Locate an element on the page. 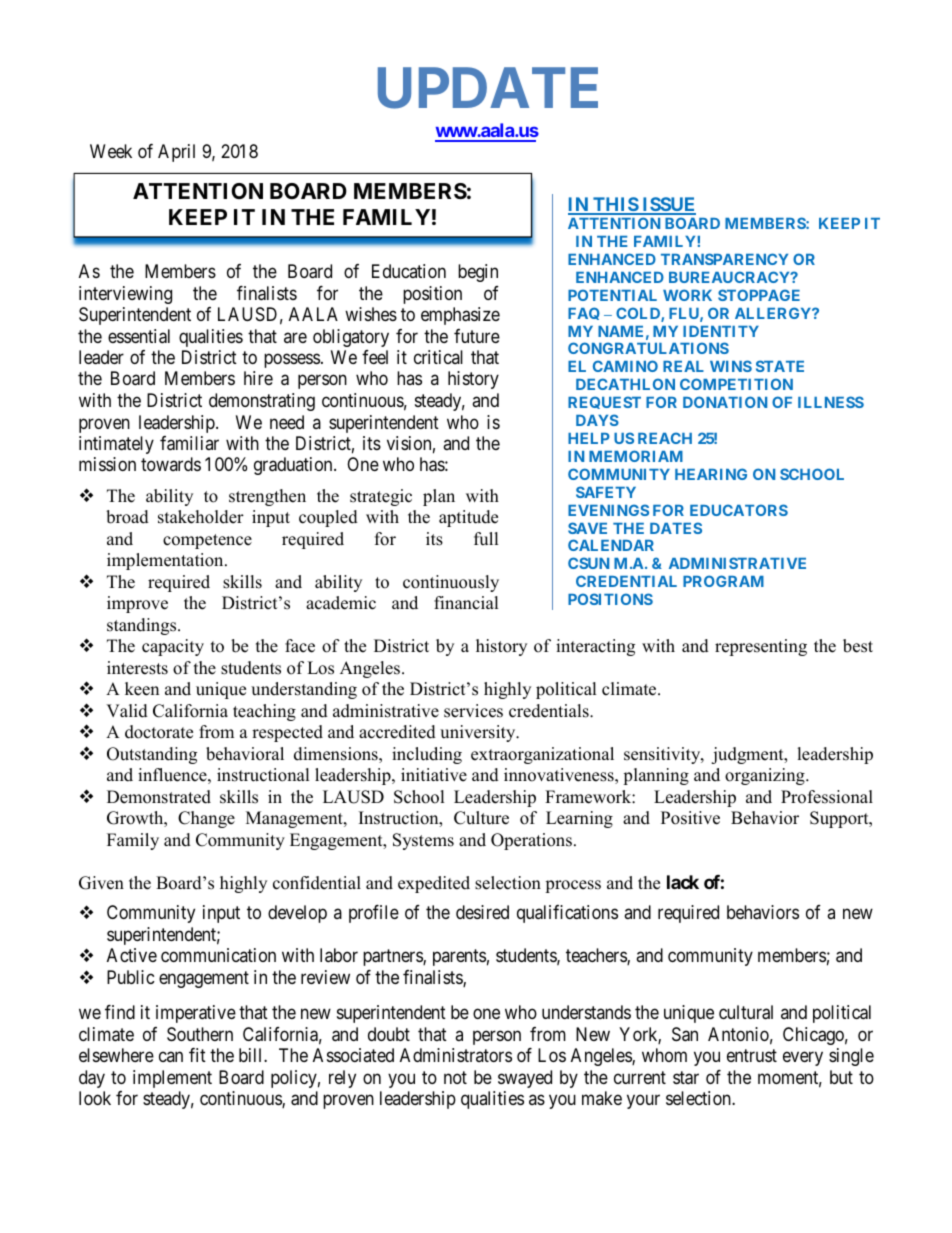  familiar is located at coordinates (189, 443).
